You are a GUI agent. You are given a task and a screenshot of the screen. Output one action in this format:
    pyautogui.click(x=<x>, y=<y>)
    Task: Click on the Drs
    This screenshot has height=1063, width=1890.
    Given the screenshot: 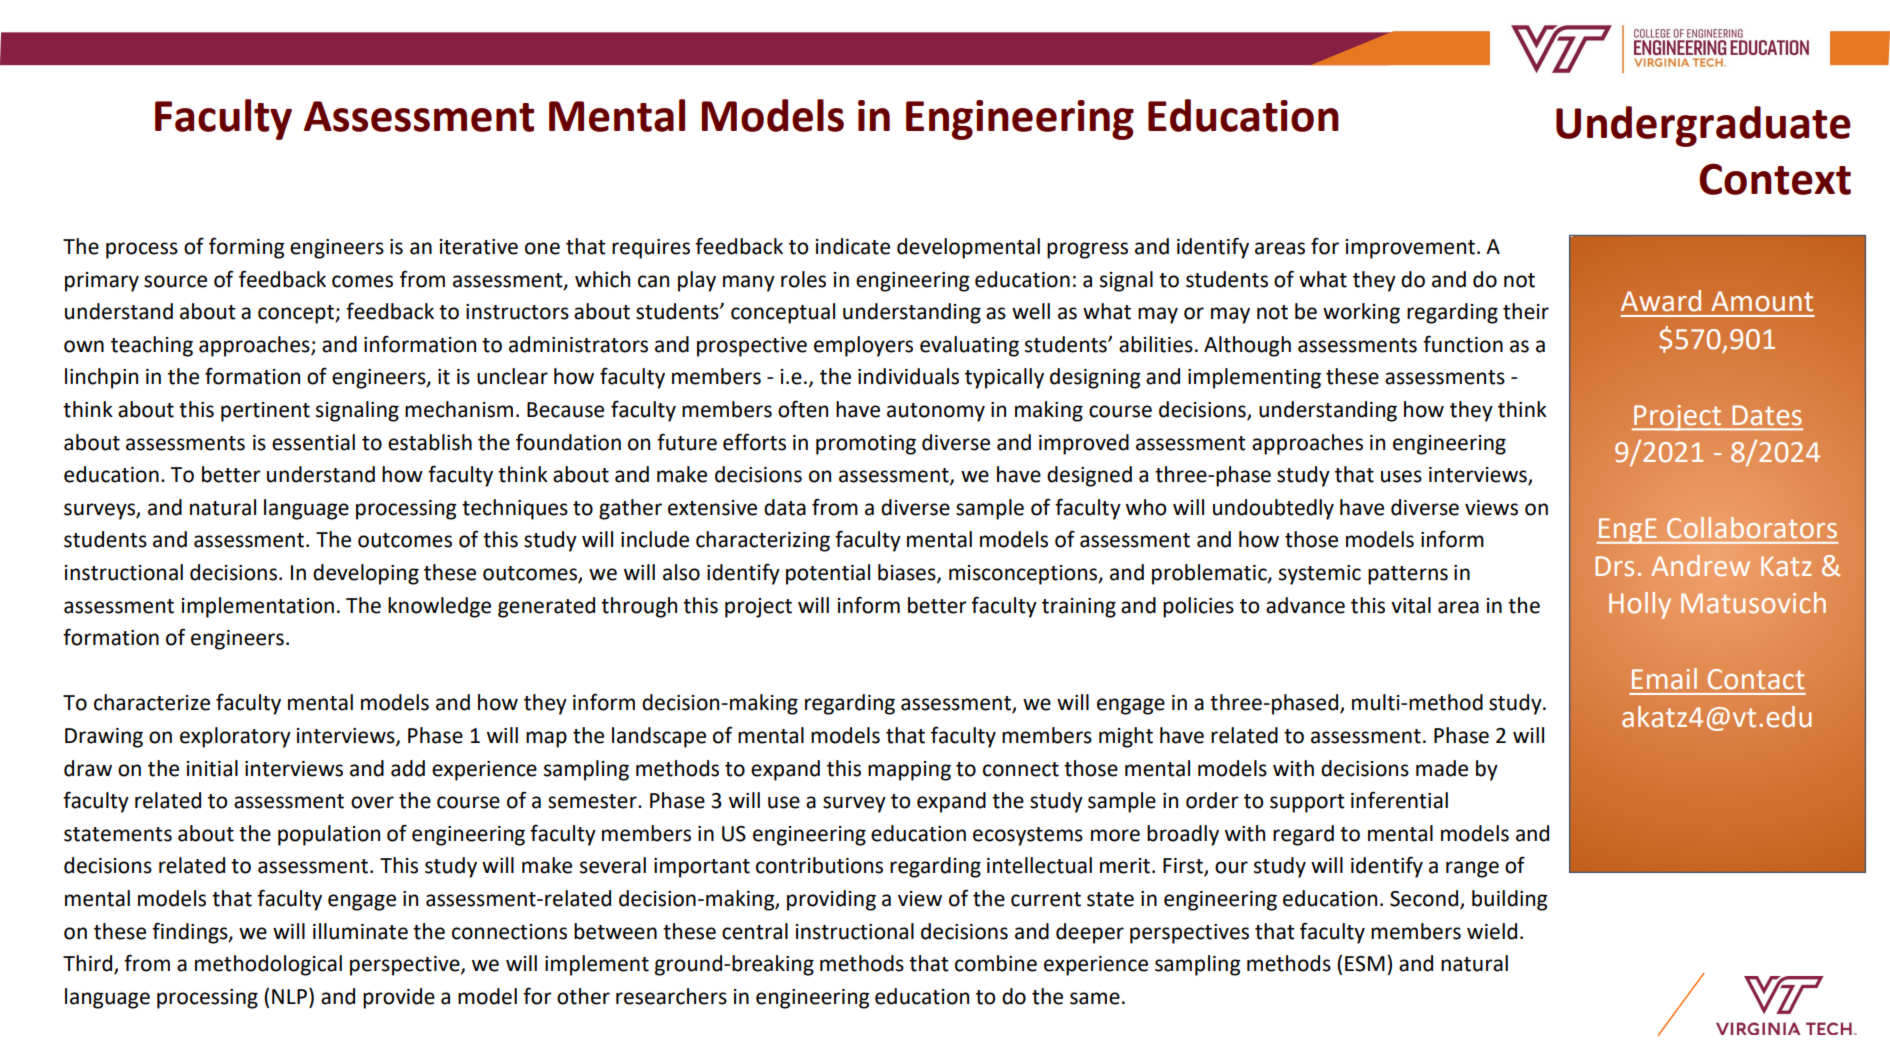 What is the action you would take?
    pyautogui.click(x=1614, y=566)
